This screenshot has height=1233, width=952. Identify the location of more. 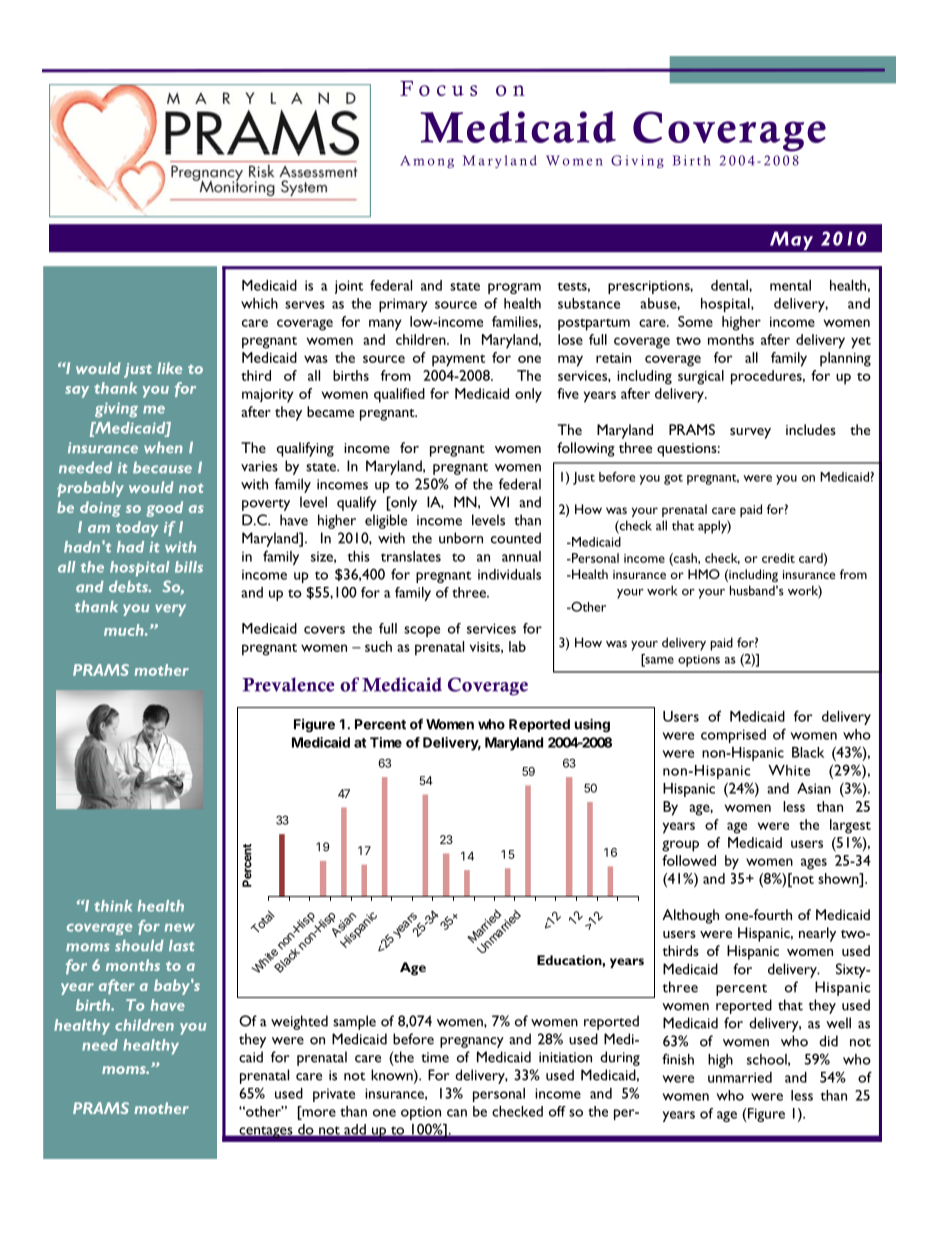
(318, 1114).
